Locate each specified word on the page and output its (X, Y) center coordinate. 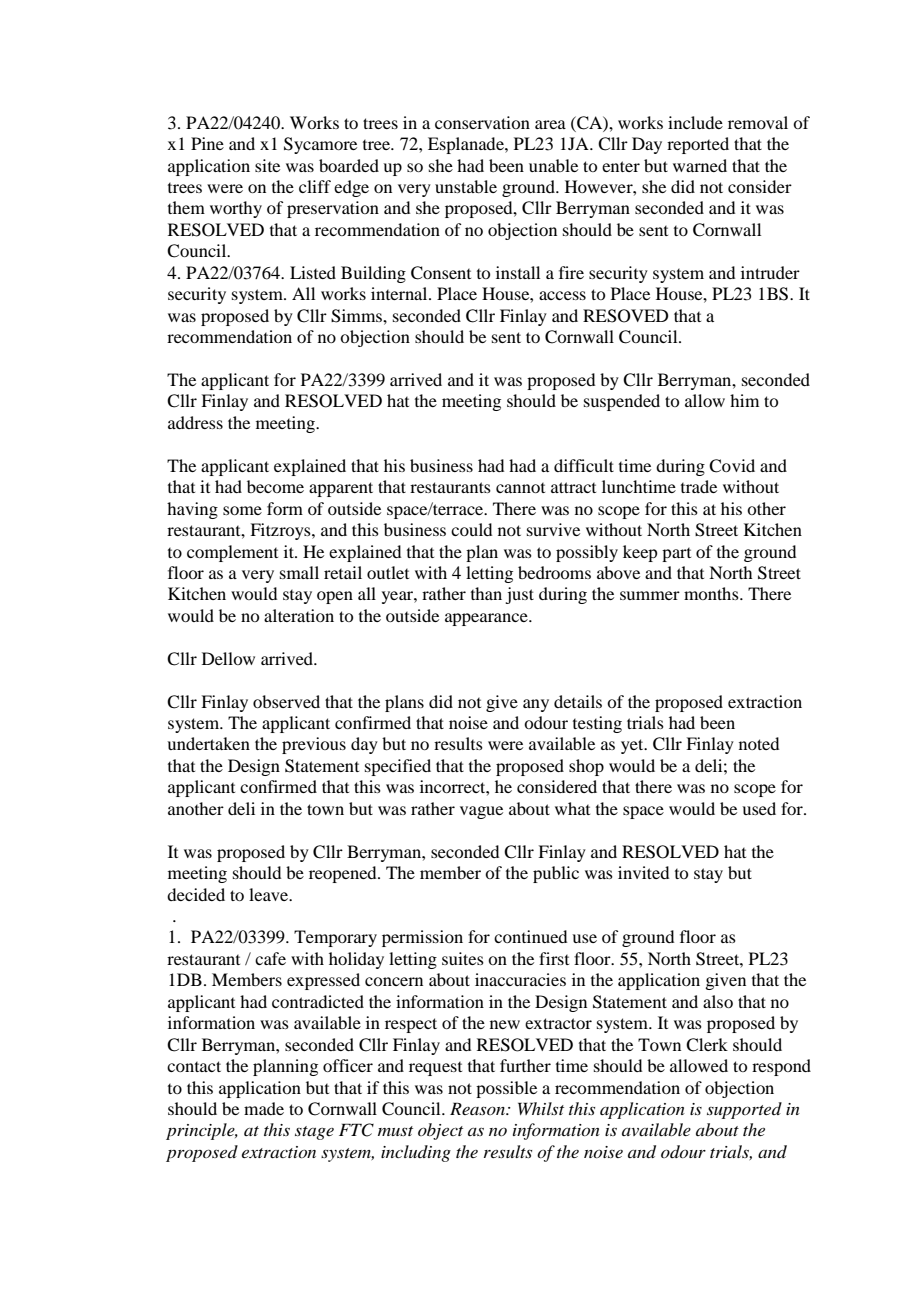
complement (232, 553)
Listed (313, 272)
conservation (482, 122)
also (718, 1001)
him (744, 400)
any (536, 705)
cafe (270, 958)
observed (286, 701)
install (518, 272)
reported (698, 145)
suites (463, 958)
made (264, 1108)
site (267, 165)
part (676, 555)
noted (759, 743)
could (471, 529)
